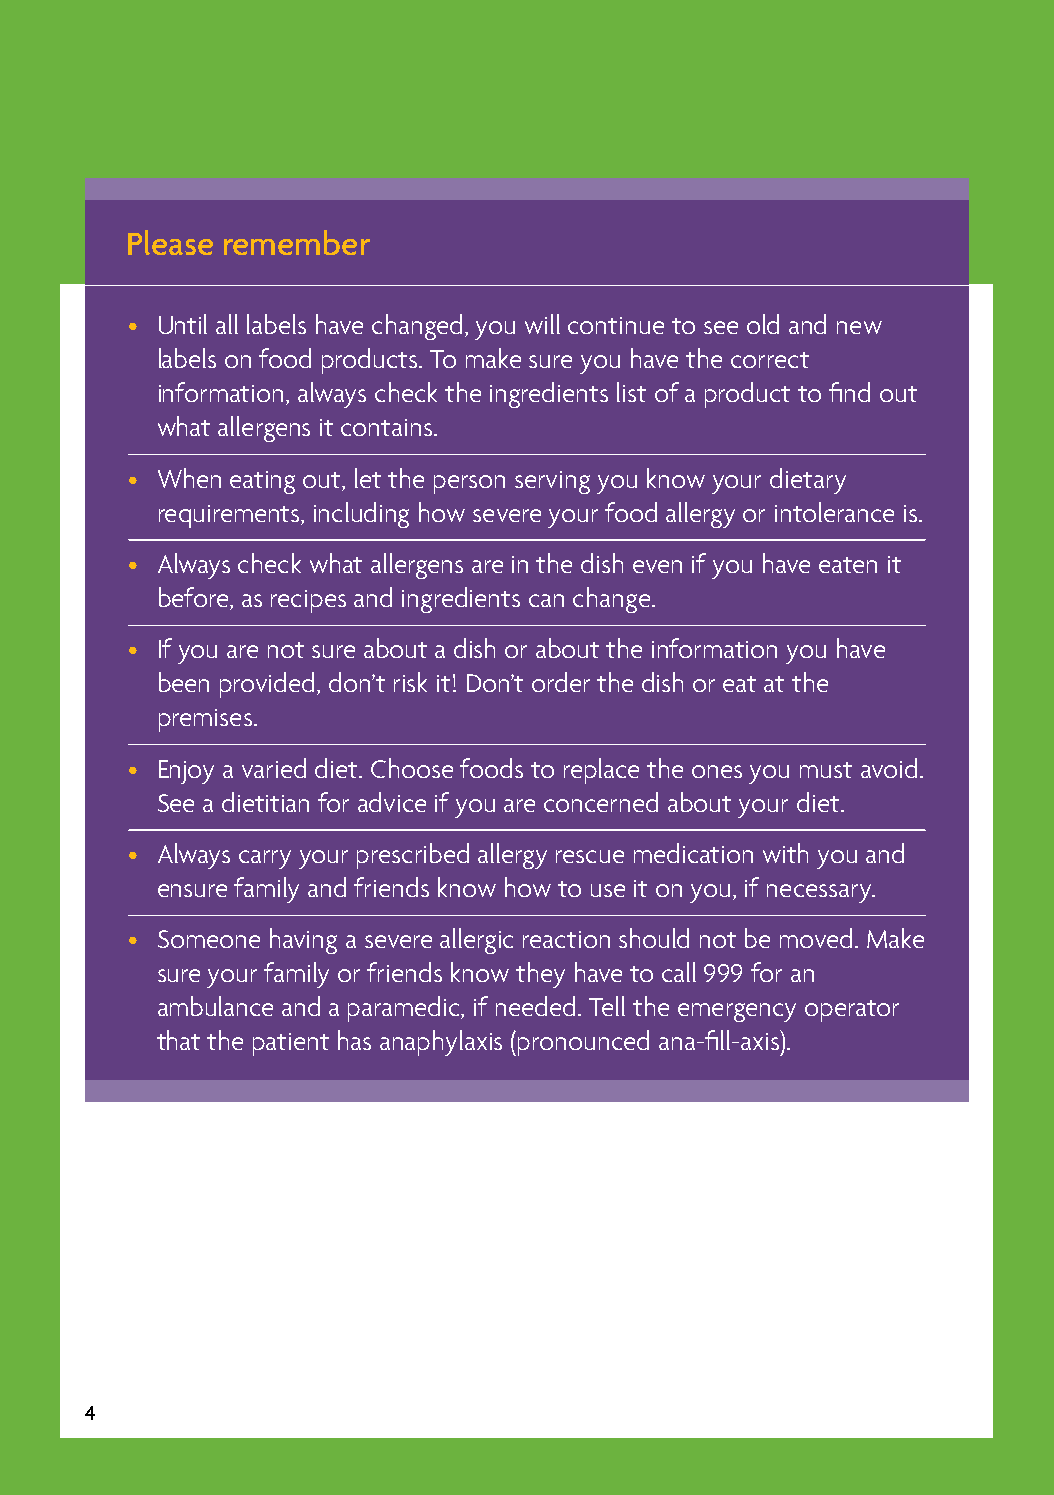 The width and height of the document is (1054, 1495). Describe the element at coordinates (297, 242) in the document. I see `remember` at that location.
